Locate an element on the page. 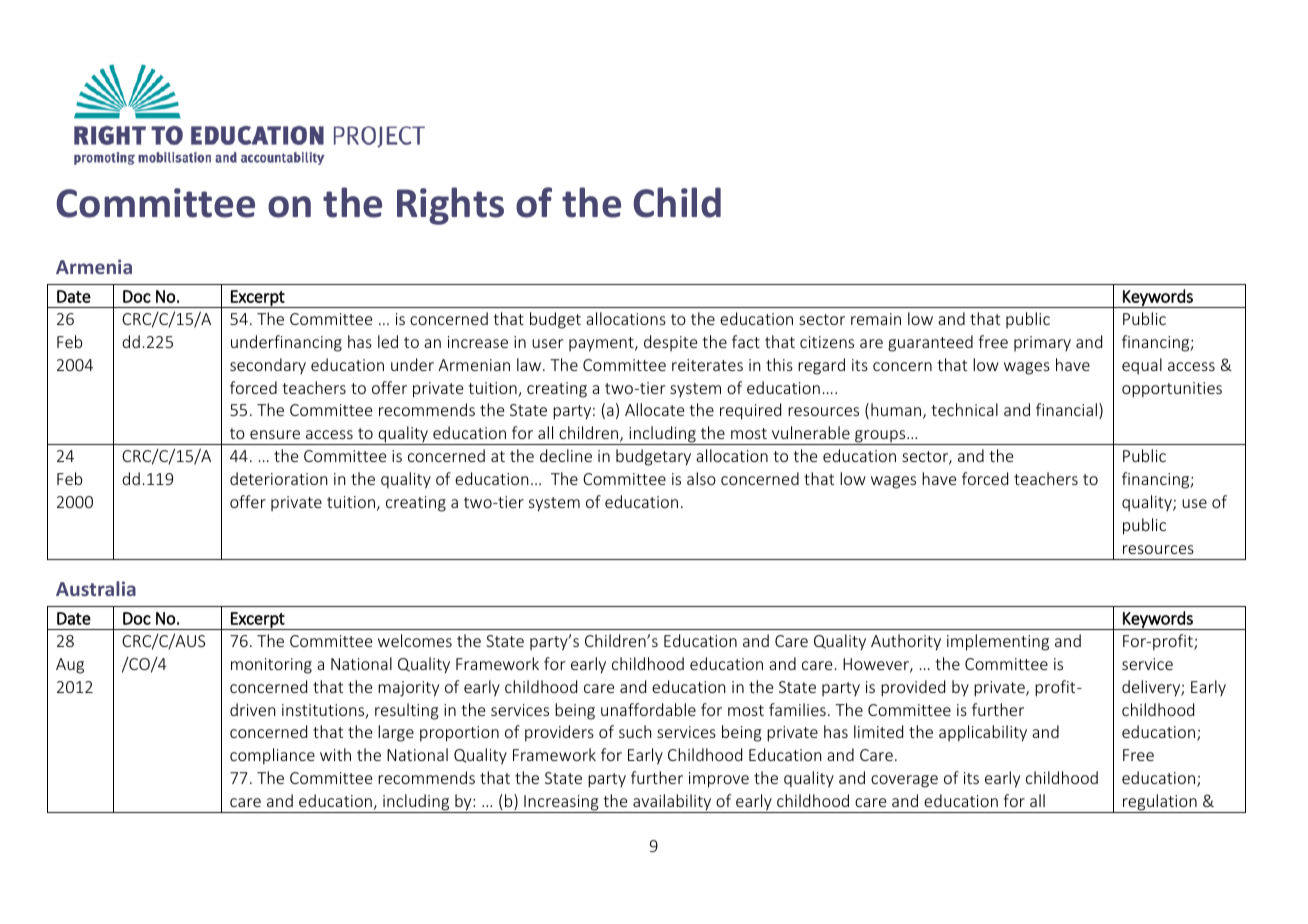 The width and height of the page is (1308, 924). compliance is located at coordinates (272, 756).
